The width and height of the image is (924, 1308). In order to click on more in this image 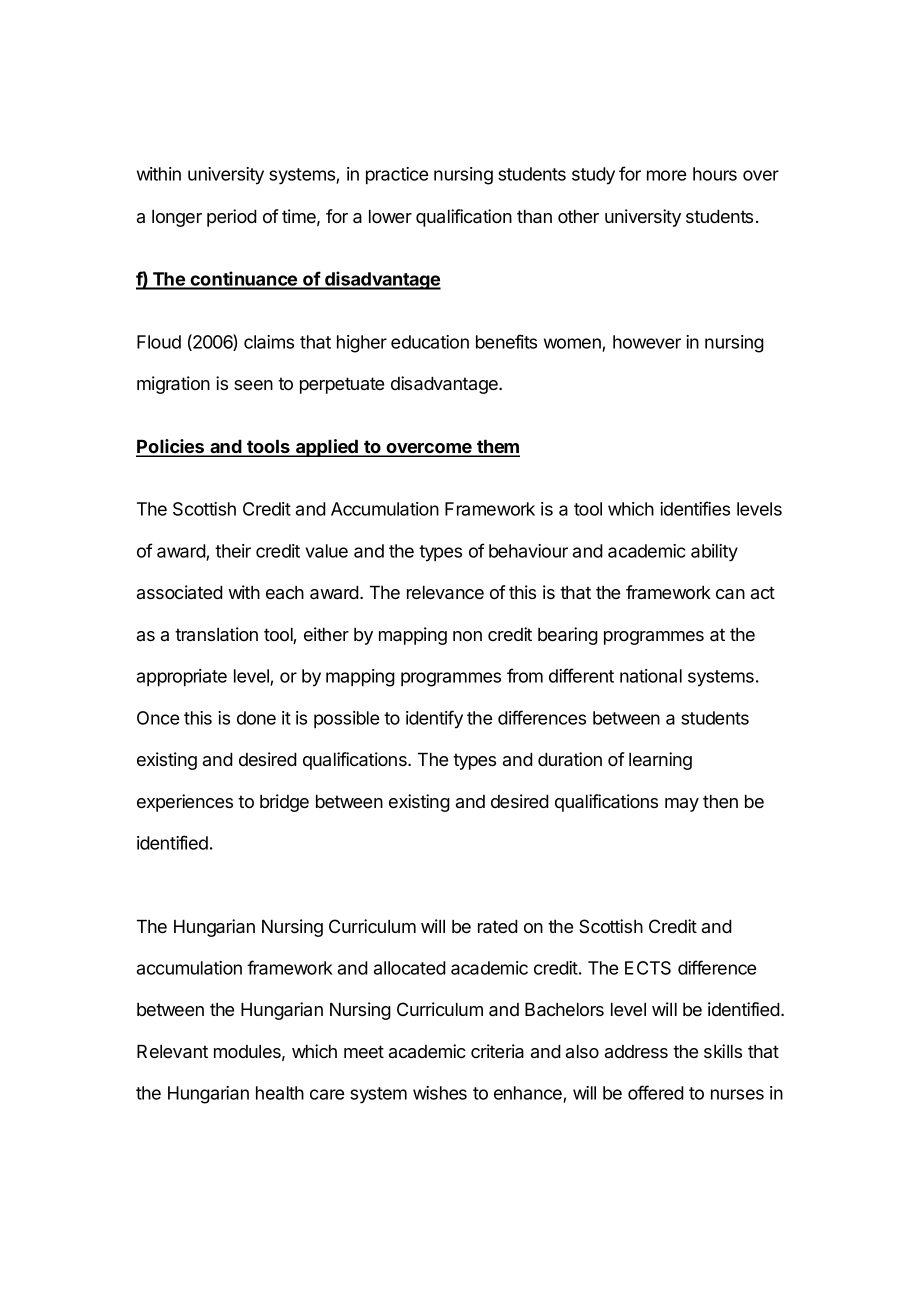, I will do `click(666, 175)`.
